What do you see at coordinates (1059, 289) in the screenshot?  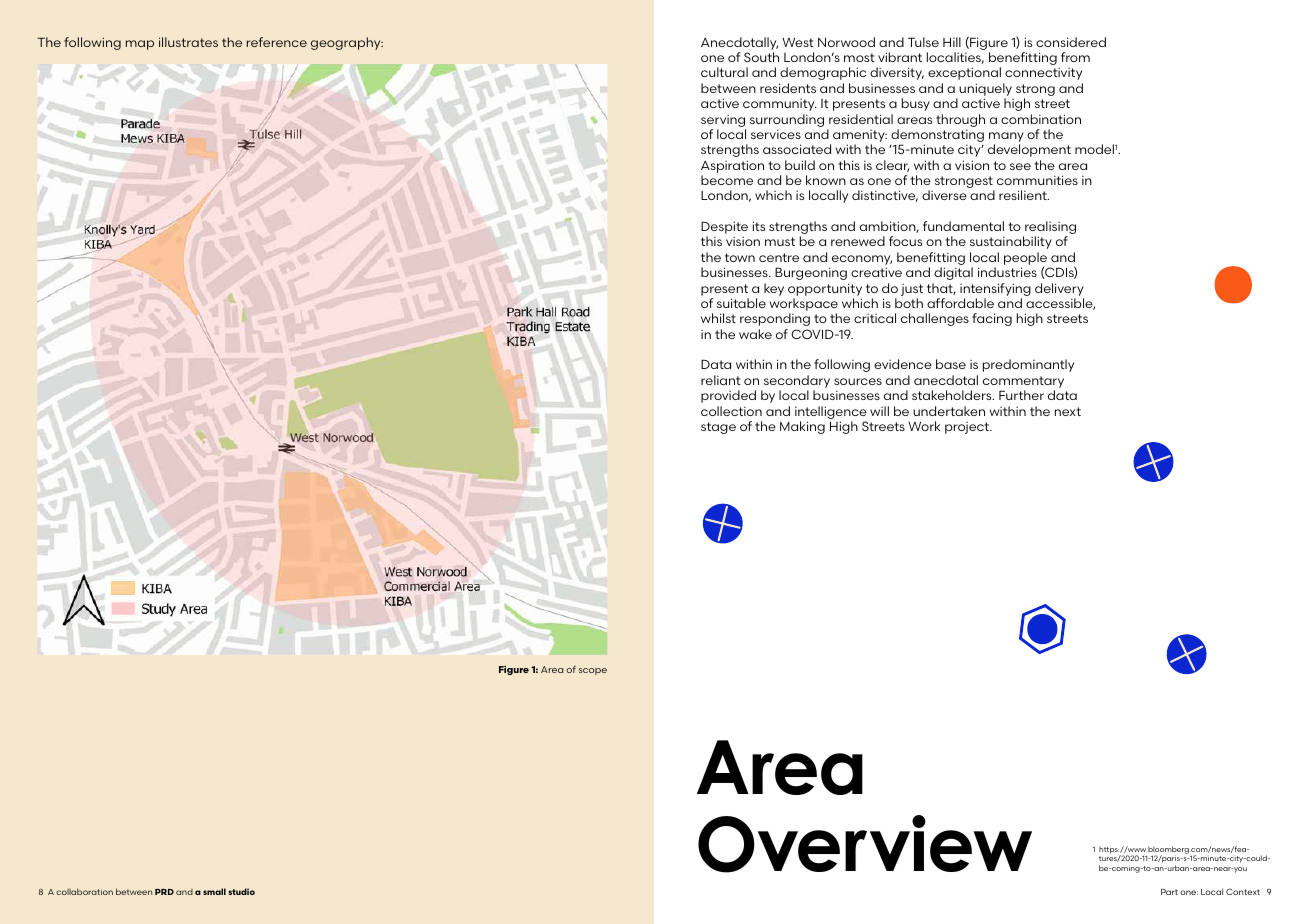 I see `delivery` at bounding box center [1059, 289].
